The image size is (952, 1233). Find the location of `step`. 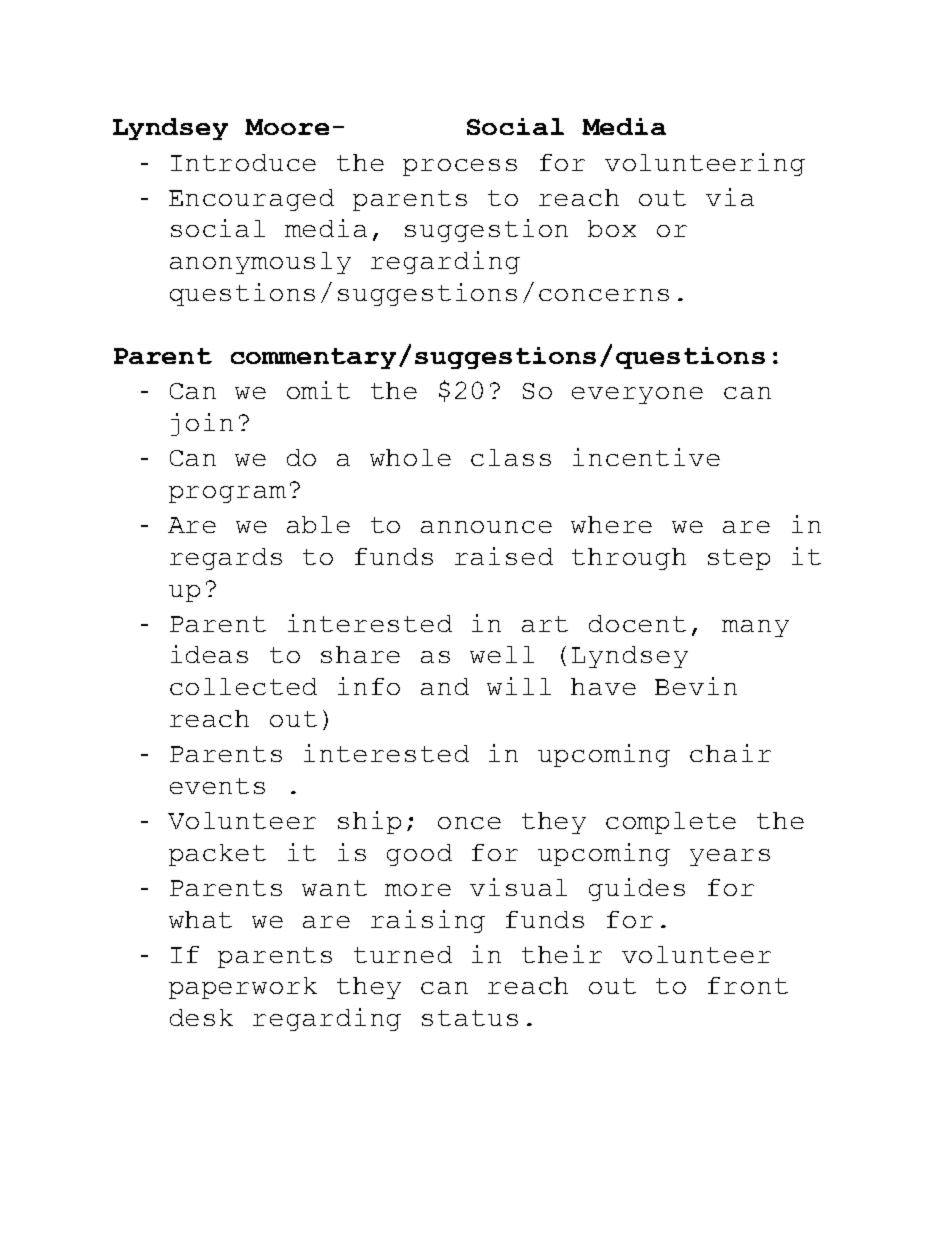

step is located at coordinates (739, 559).
